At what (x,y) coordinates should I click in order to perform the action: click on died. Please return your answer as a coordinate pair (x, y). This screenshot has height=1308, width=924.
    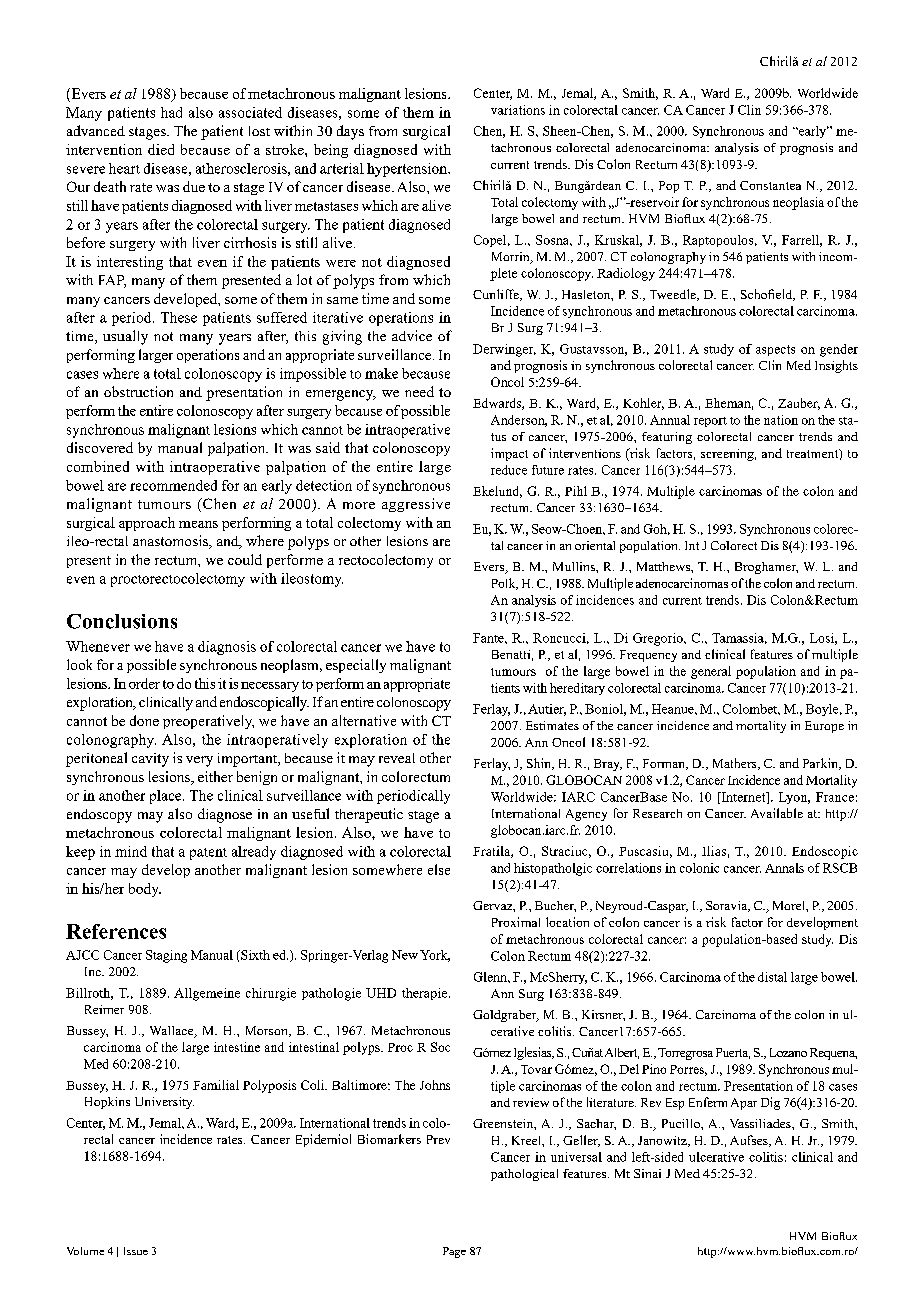
    Looking at the image, I should click on (161, 149).
